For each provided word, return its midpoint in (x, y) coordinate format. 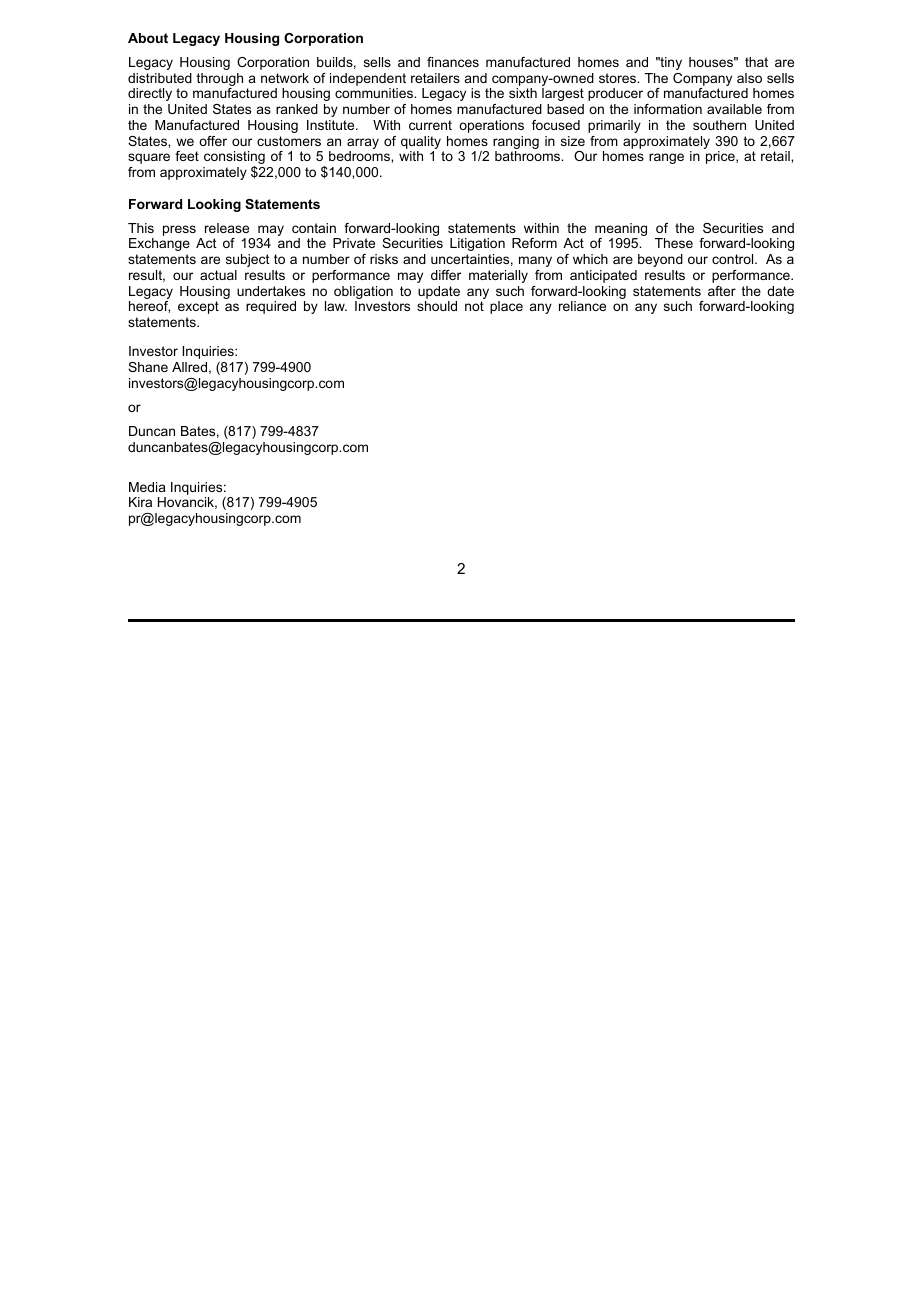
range (666, 158)
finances (453, 62)
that (756, 62)
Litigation (477, 244)
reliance (582, 306)
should (437, 306)
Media (147, 487)
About (148, 38)
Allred (189, 367)
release (227, 228)
